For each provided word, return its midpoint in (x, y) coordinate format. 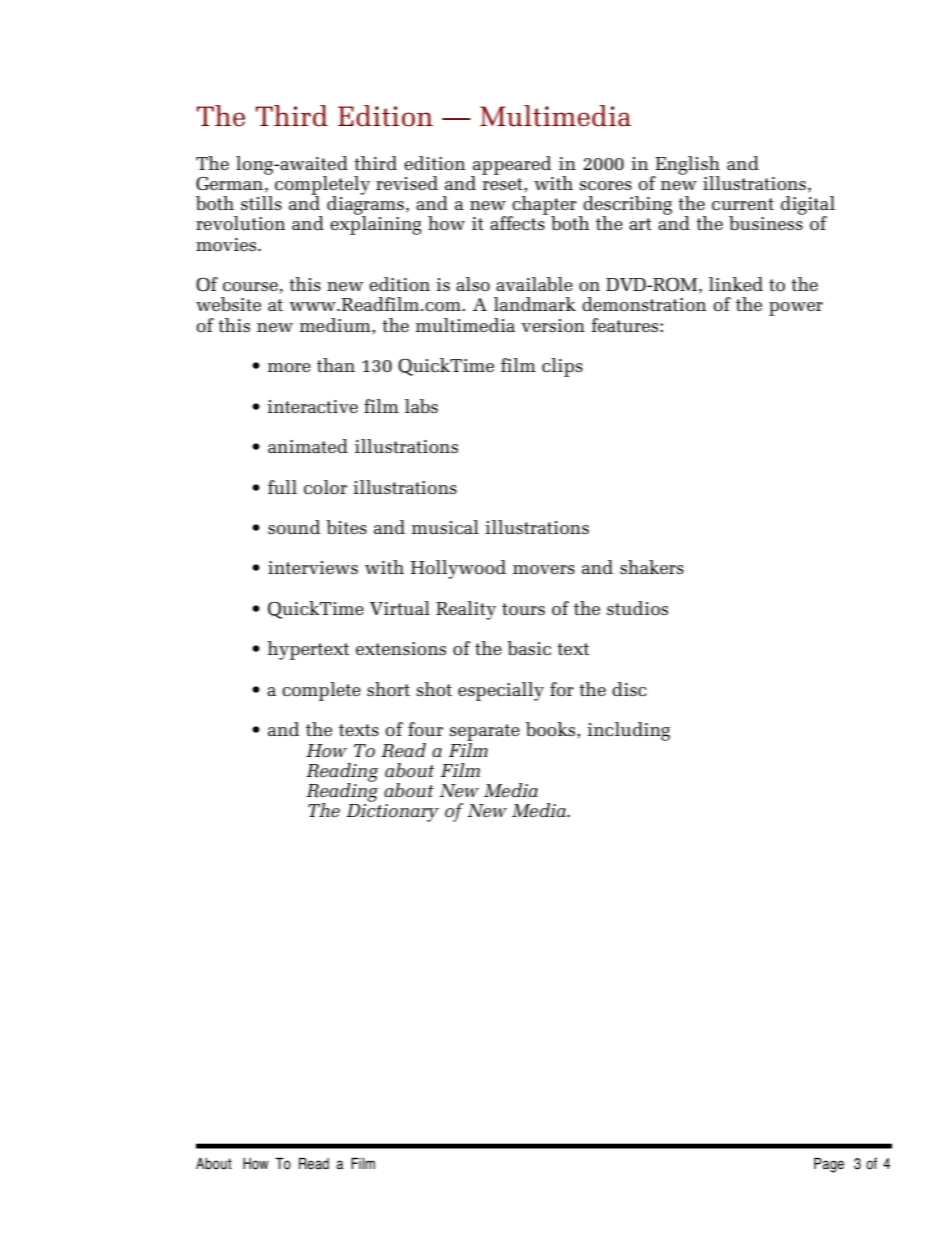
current (743, 204)
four (425, 729)
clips (562, 367)
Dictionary (392, 813)
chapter (544, 206)
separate (485, 734)
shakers (652, 567)
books (552, 729)
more (289, 367)
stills (261, 203)
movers (544, 569)
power (796, 309)
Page (829, 1165)
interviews (313, 567)
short (388, 689)
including (628, 731)
